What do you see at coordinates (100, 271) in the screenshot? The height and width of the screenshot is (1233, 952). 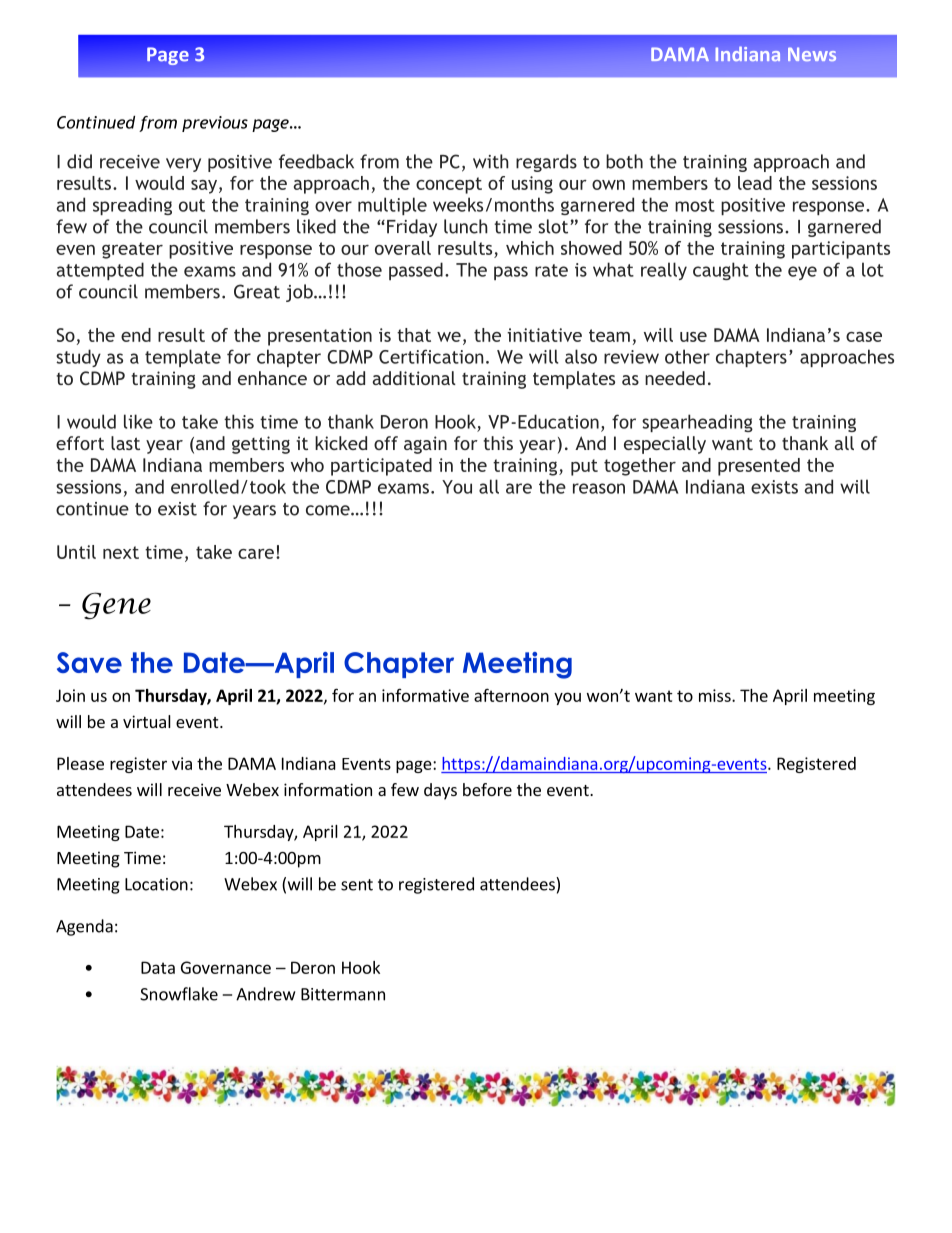 I see `attempted` at bounding box center [100, 271].
